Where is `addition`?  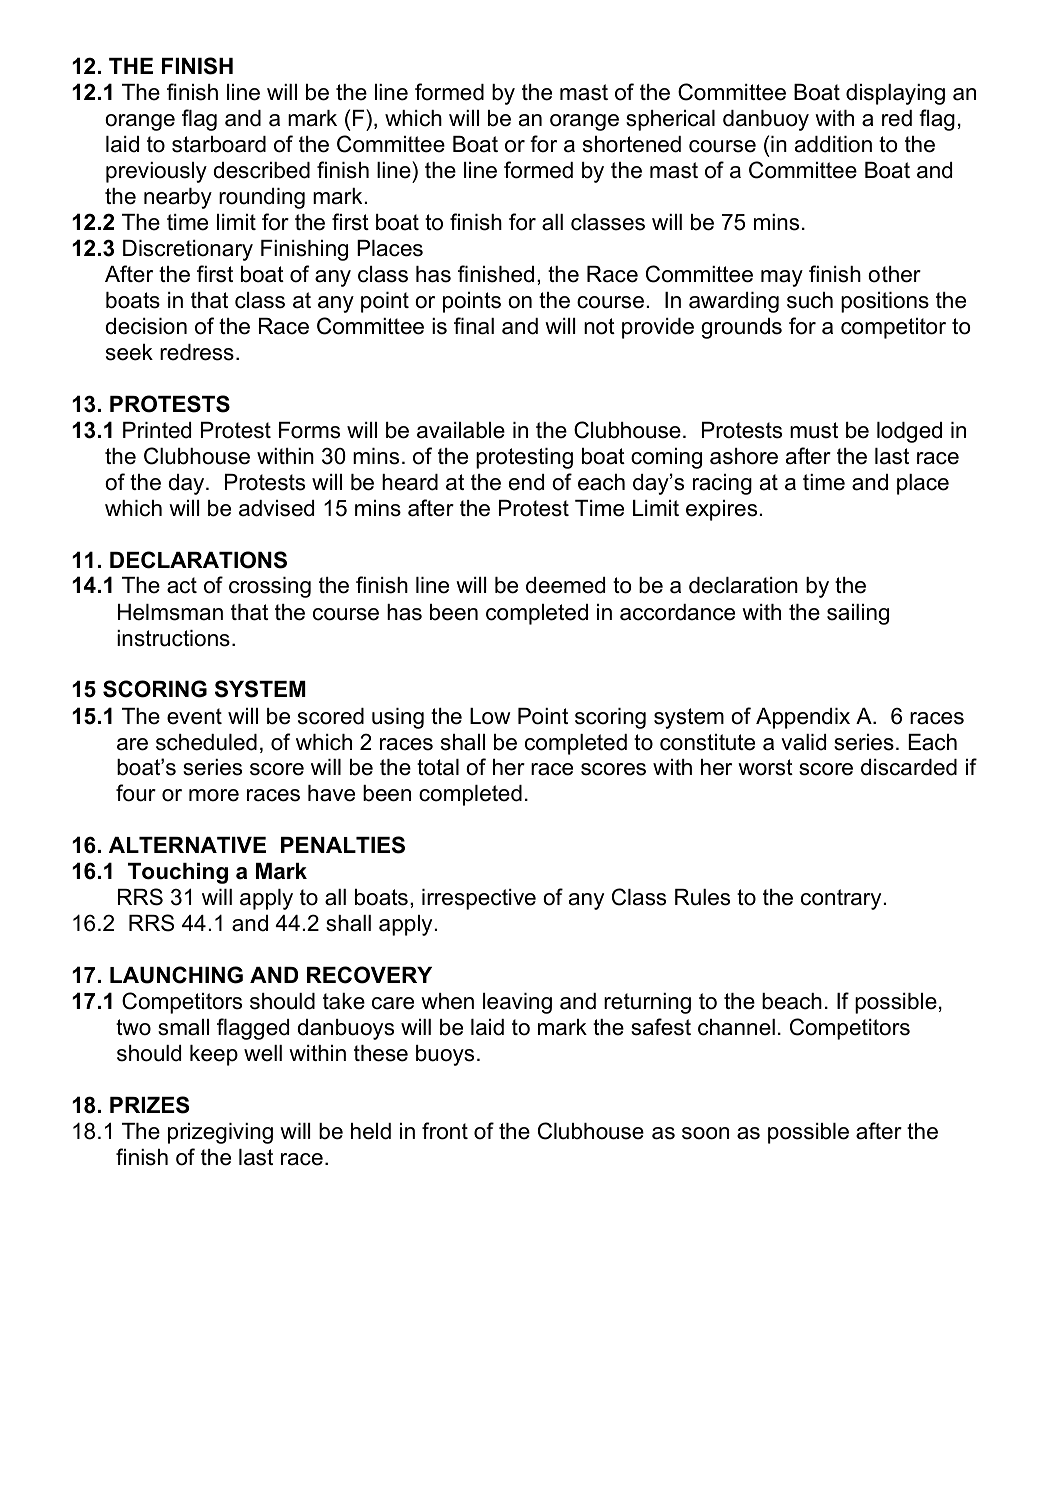
addition is located at coordinates (833, 144).
